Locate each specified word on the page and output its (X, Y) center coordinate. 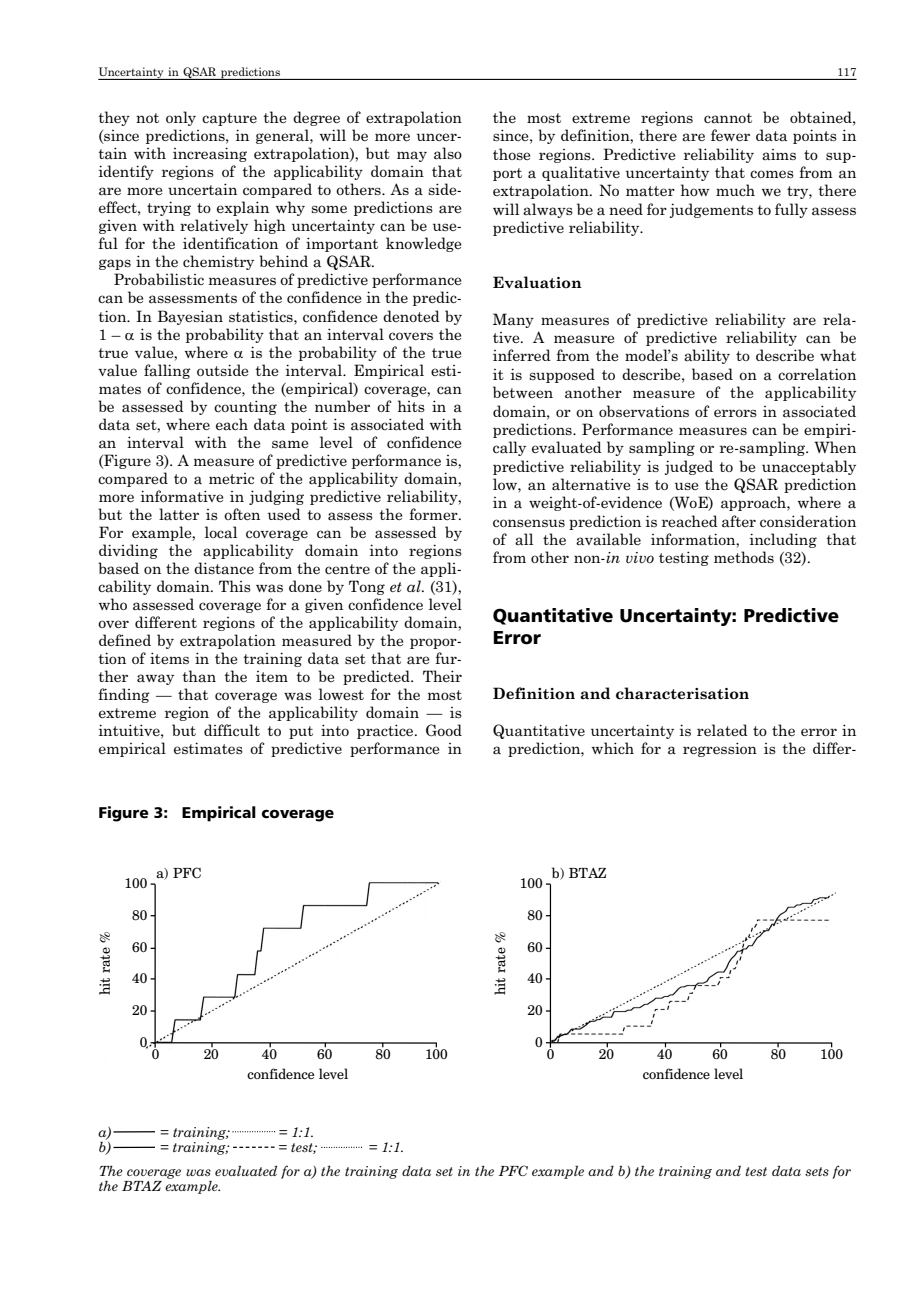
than (199, 676)
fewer (730, 135)
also (448, 153)
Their (442, 676)
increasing (210, 154)
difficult (232, 730)
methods (744, 557)
